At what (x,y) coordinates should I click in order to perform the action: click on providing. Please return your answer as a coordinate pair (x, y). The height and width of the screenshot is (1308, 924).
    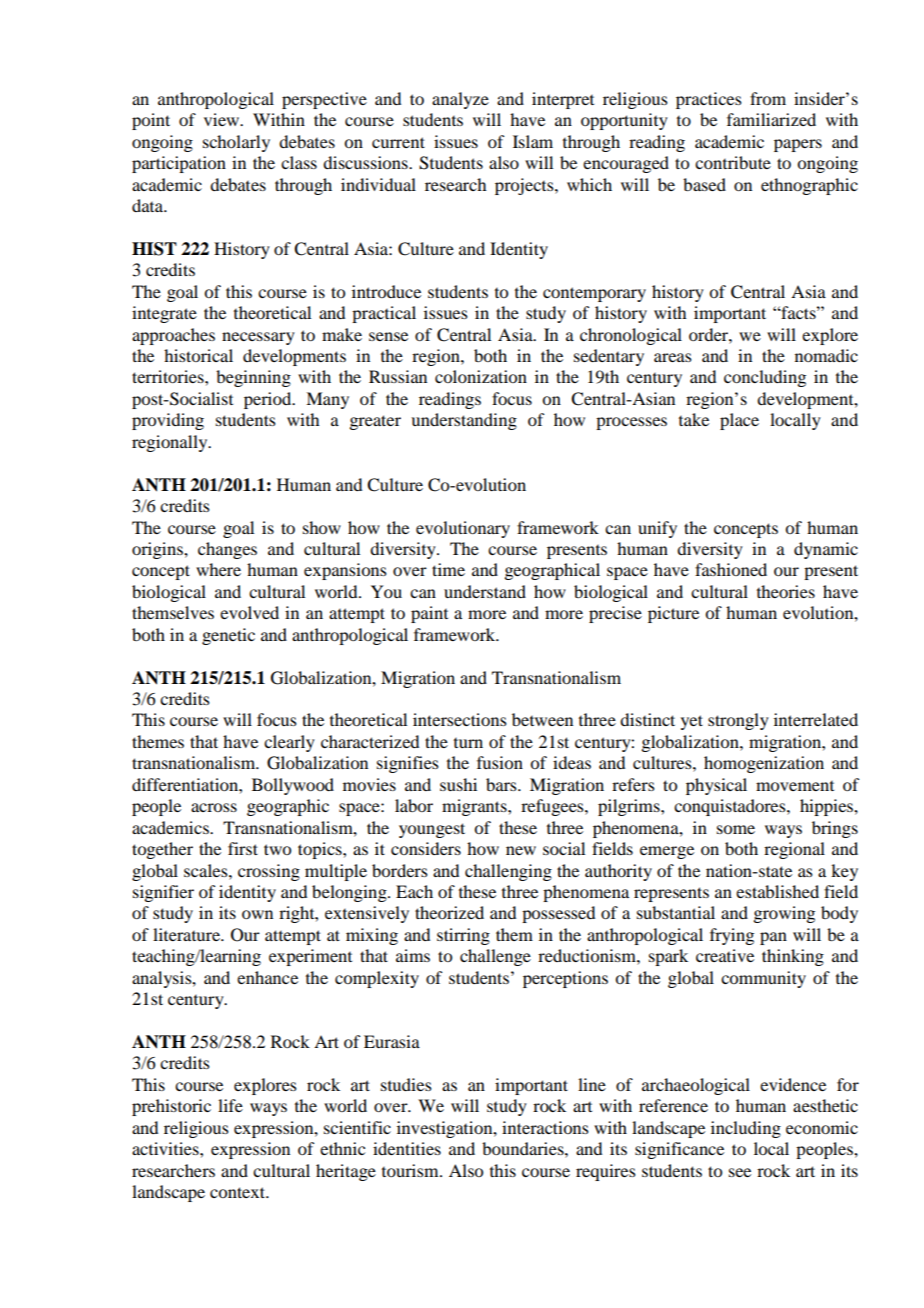
    Looking at the image, I should click on (168, 421).
